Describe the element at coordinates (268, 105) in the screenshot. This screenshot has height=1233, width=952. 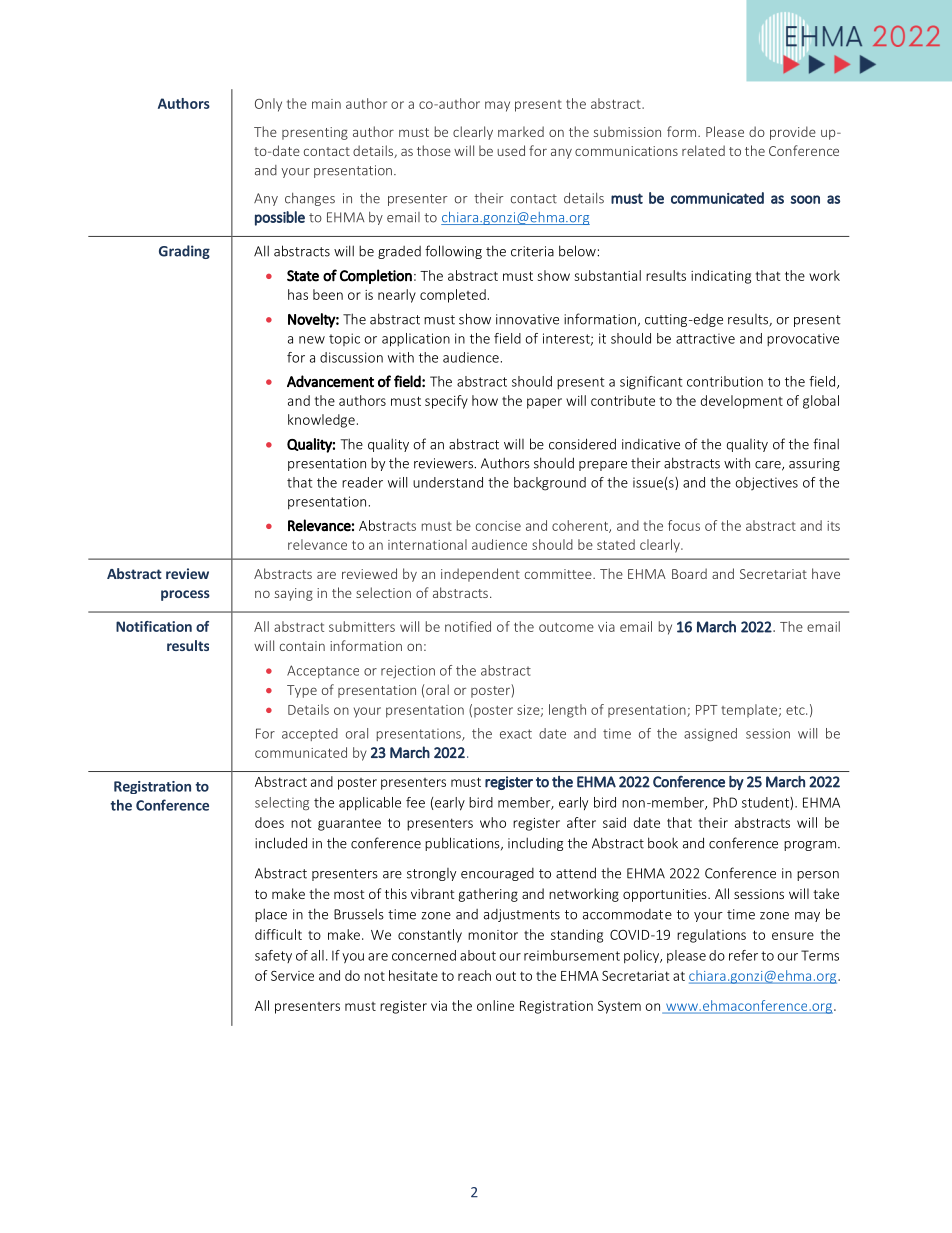
I see `Only` at that location.
